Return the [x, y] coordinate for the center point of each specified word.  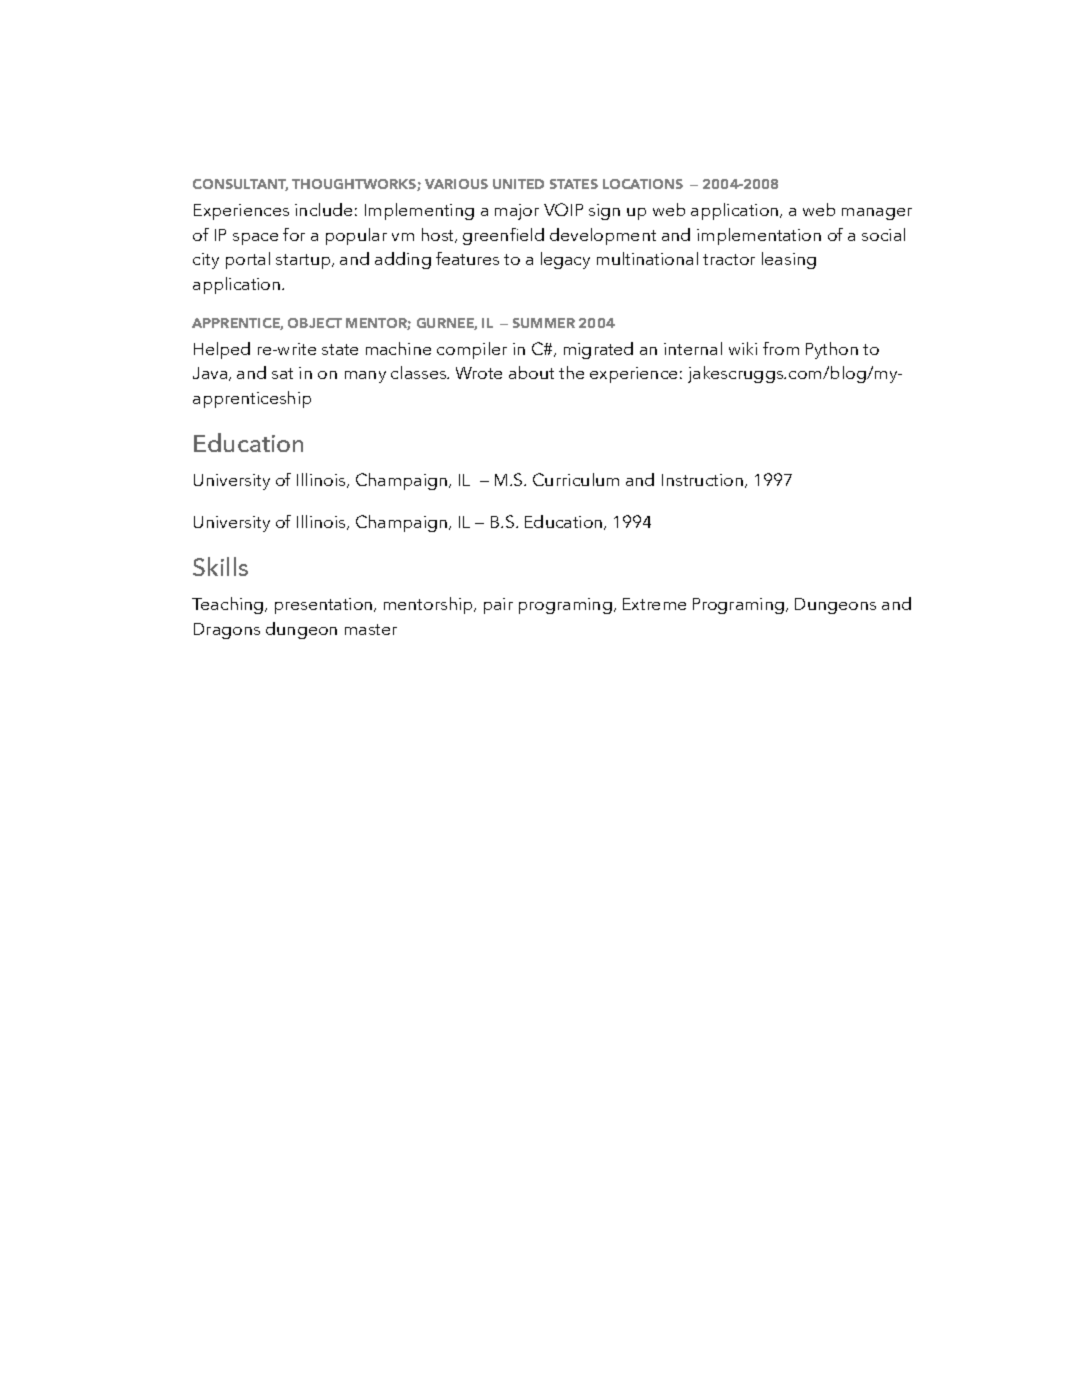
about [531, 372]
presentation [325, 606]
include [323, 209]
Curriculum [576, 479]
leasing [789, 260]
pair [498, 606]
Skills [220, 566]
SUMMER [544, 323]
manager [877, 214]
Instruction [704, 481]
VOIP [563, 209]
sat [282, 373]
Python [832, 350]
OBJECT [315, 323]
